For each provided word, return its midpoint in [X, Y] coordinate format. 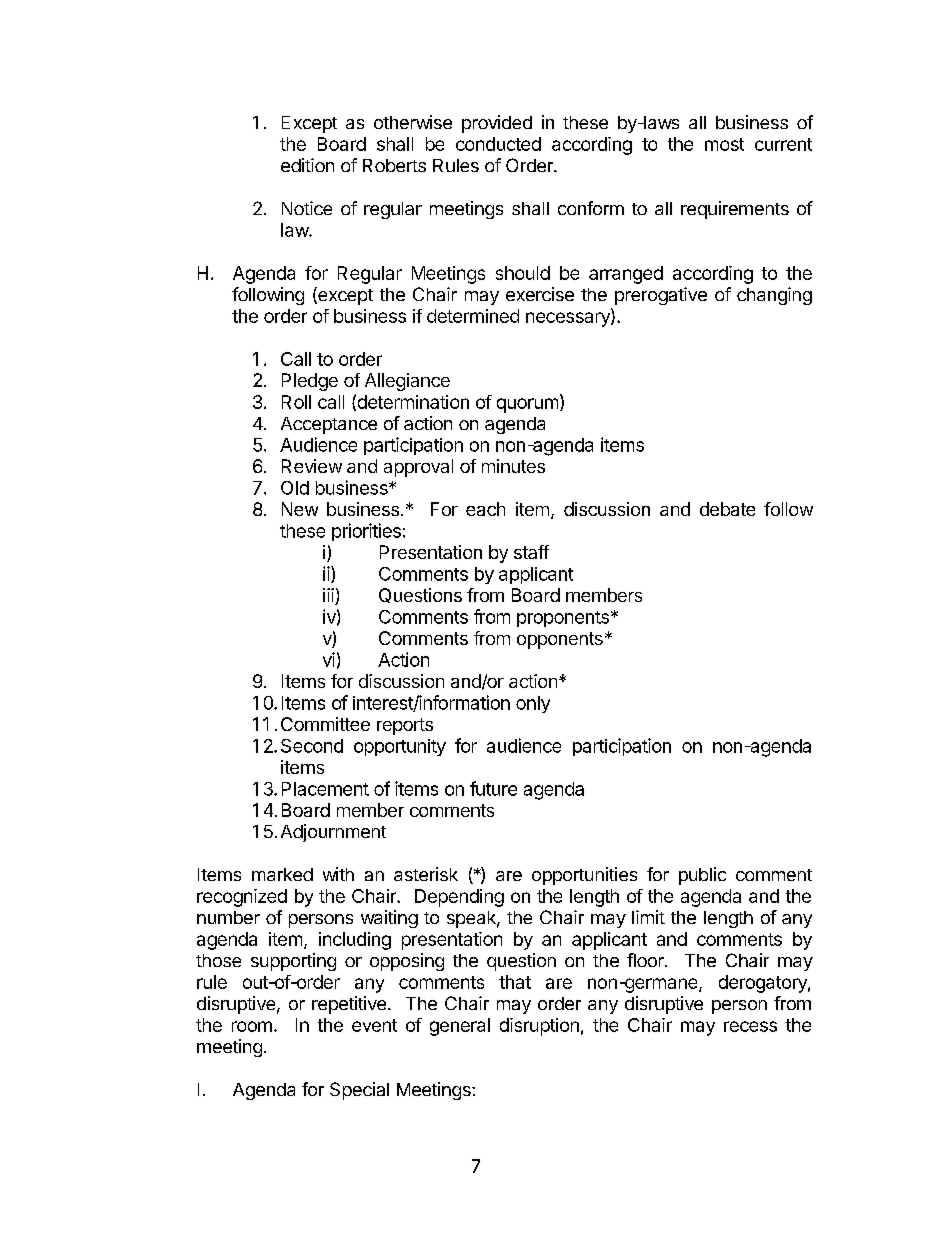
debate [727, 509]
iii [328, 595]
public [702, 876]
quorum [527, 405]
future [493, 788]
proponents [563, 619]
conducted [498, 144]
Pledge [310, 382]
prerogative [661, 296]
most [724, 144]
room [252, 1026]
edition [307, 165]
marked [282, 874]
